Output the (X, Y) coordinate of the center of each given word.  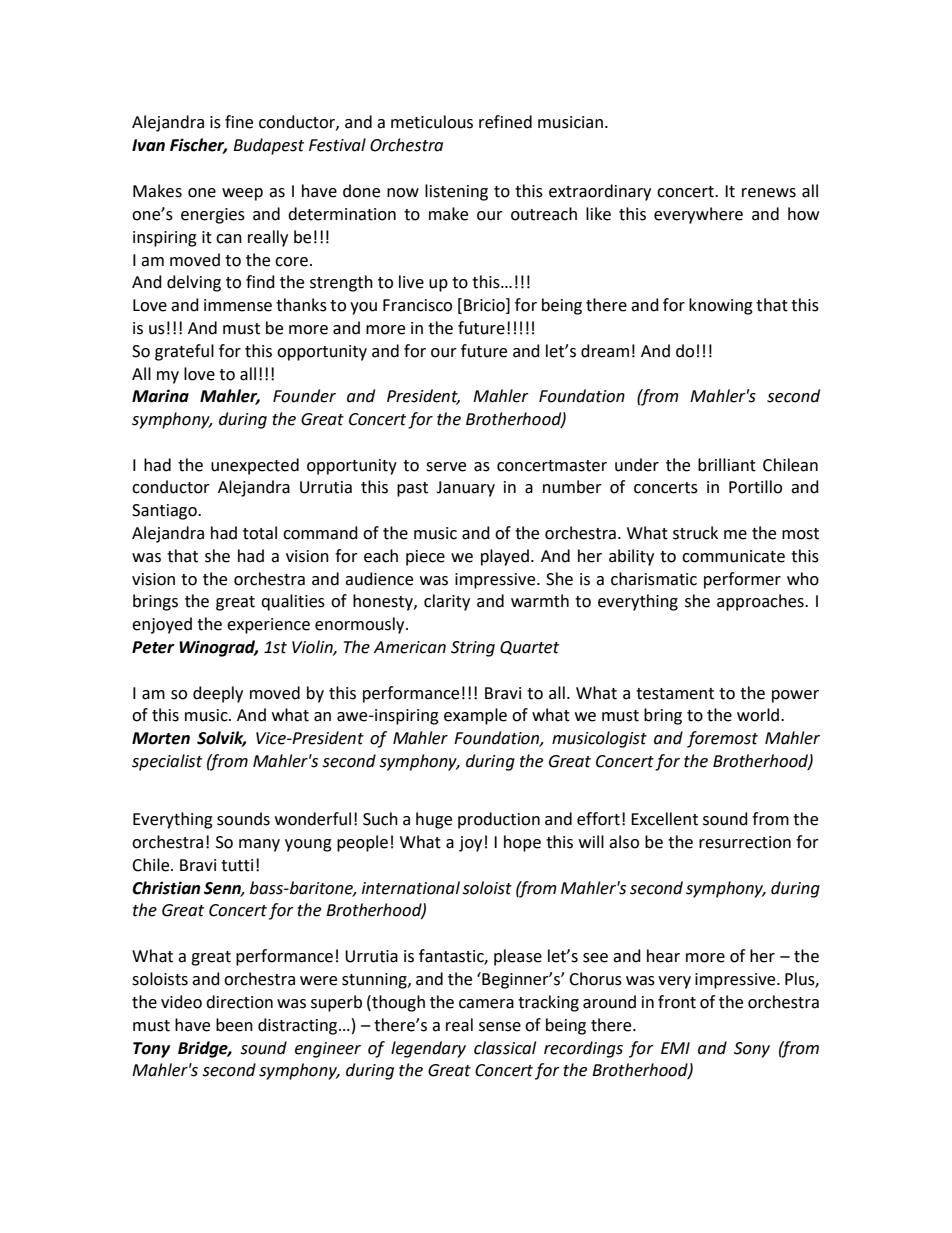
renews (769, 193)
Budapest (268, 146)
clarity (447, 602)
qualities (293, 602)
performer (742, 580)
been (234, 1025)
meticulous (432, 122)
